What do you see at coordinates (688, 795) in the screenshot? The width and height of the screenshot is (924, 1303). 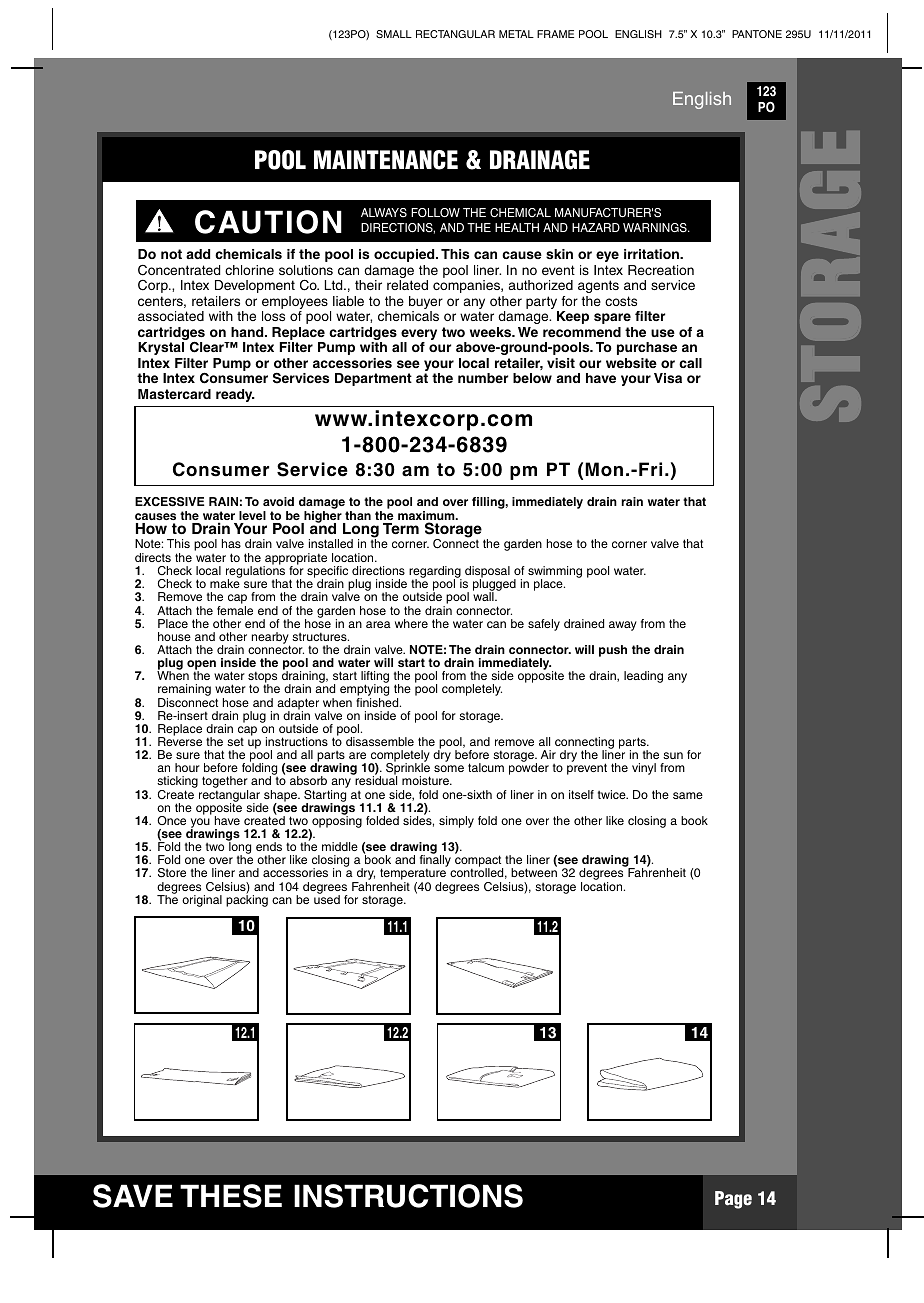 I see `same` at bounding box center [688, 795].
